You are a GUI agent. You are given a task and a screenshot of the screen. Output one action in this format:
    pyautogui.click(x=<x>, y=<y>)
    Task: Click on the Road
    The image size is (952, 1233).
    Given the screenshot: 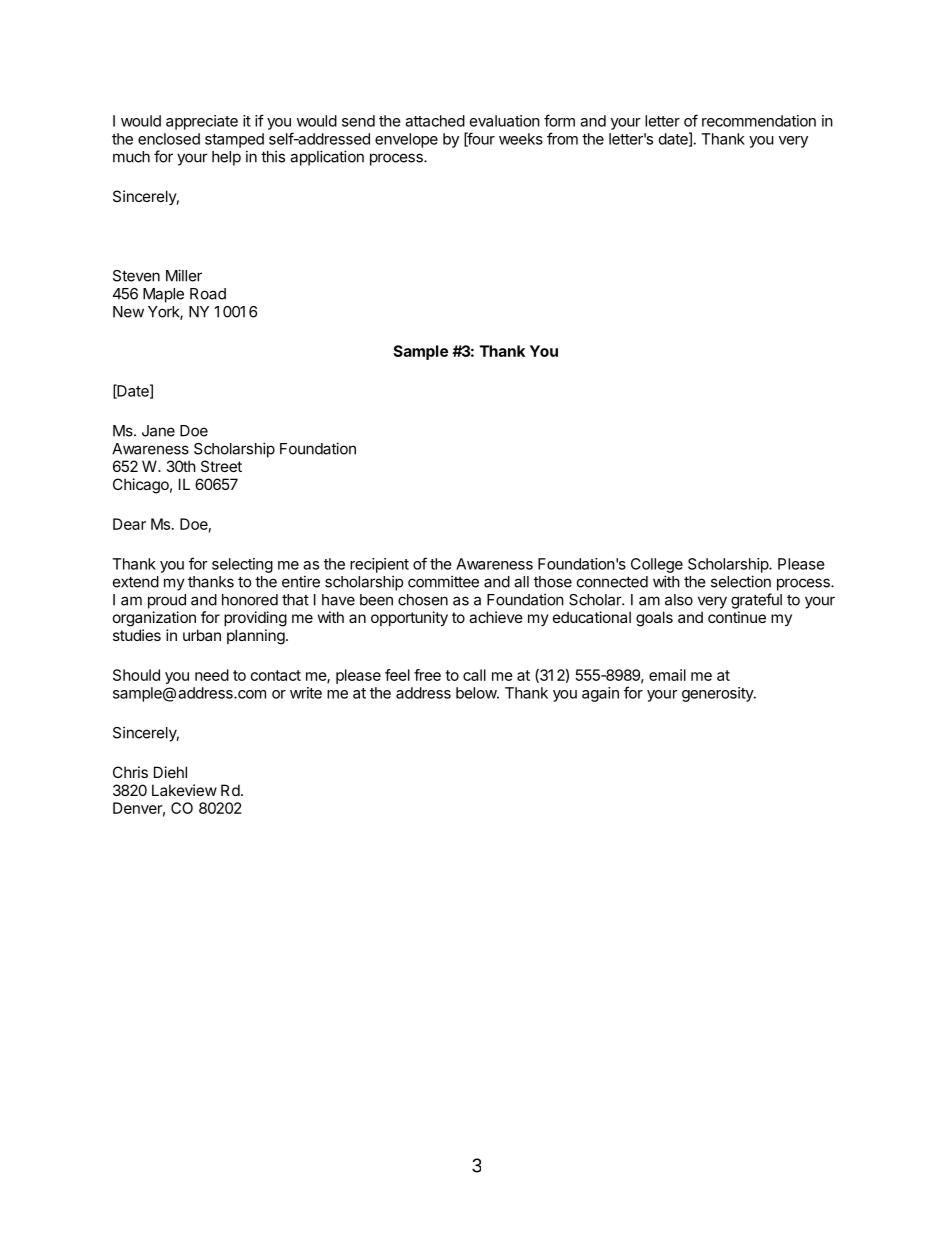 What is the action you would take?
    pyautogui.click(x=208, y=294)
